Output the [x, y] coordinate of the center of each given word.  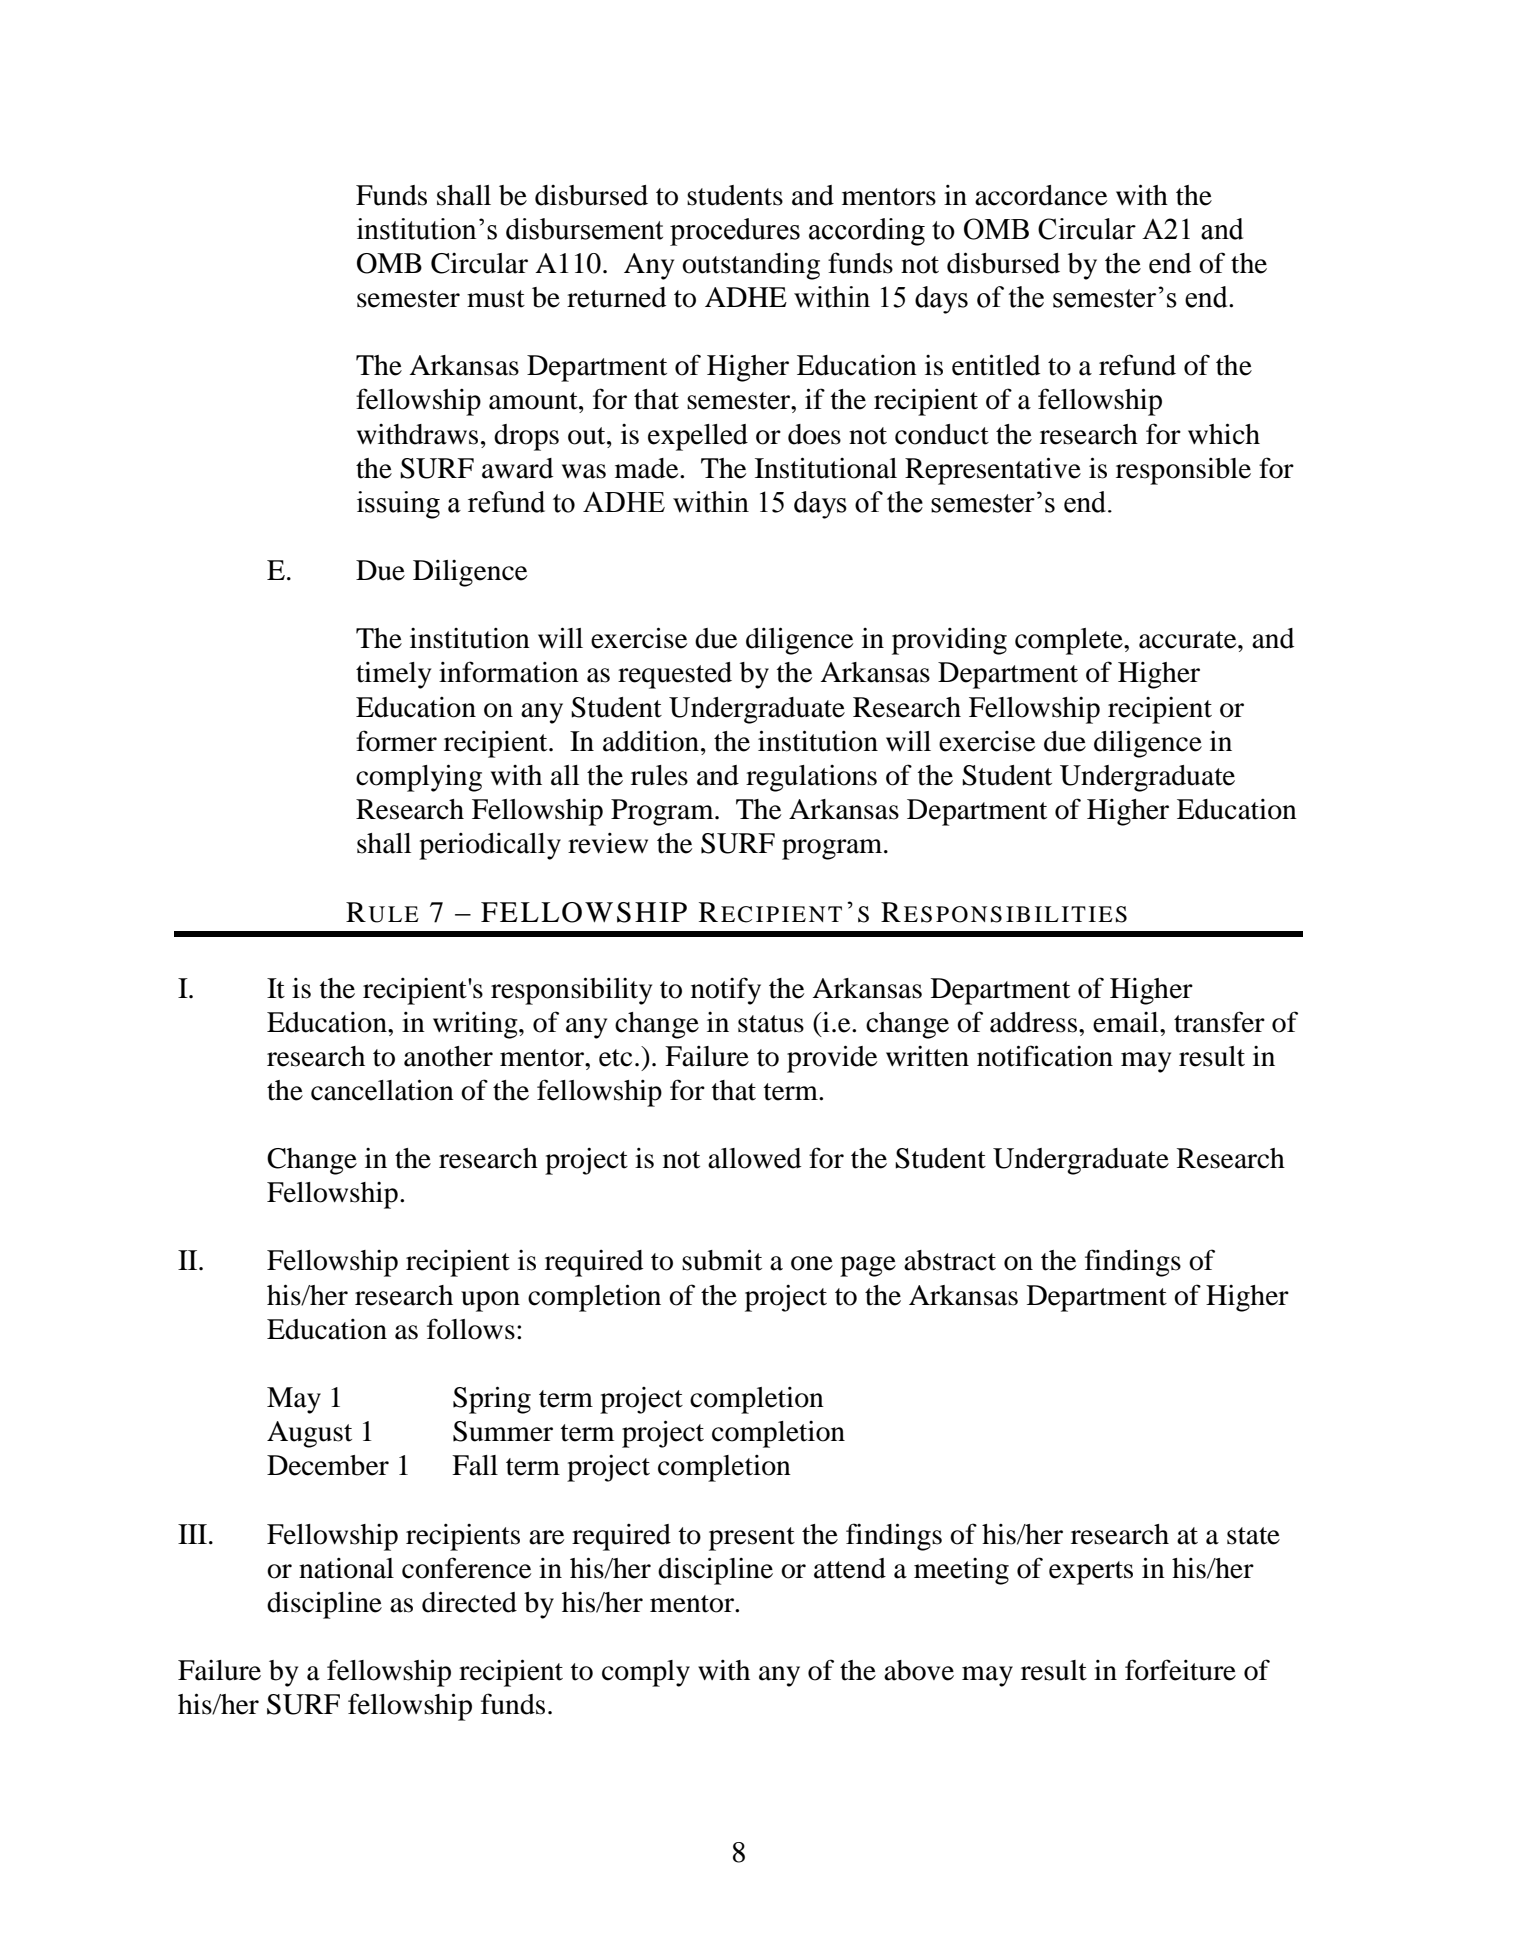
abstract [950, 1260]
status [771, 1024]
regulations [811, 778]
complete [1070, 641]
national [346, 1568]
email [1127, 1022]
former [396, 741]
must [496, 299]
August [309, 1434]
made [648, 468]
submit [722, 1260]
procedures [735, 232]
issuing [398, 505]
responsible [1183, 471]
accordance [1041, 195]
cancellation [382, 1090]
